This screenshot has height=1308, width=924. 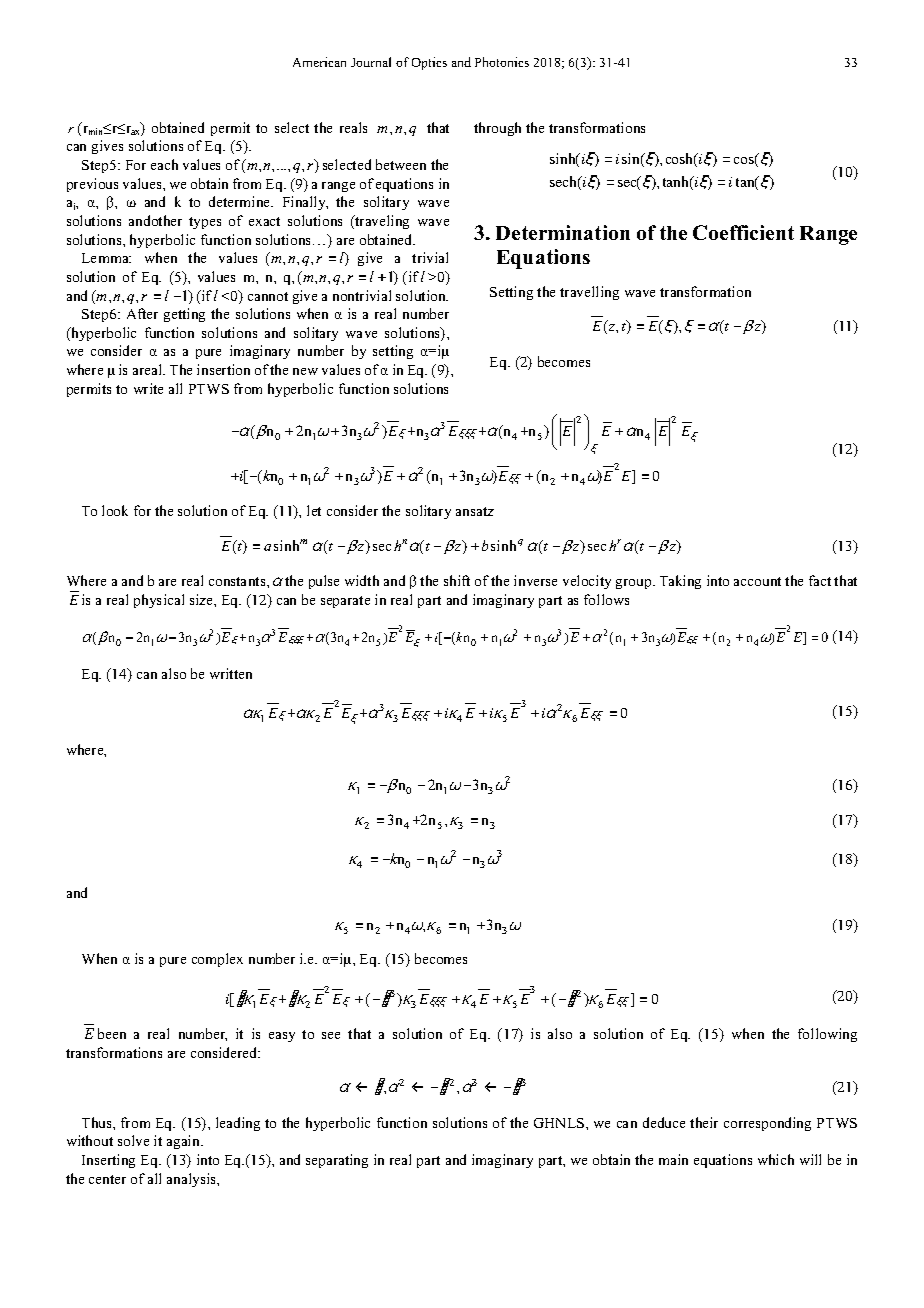 I want to click on Coefficient, so click(x=743, y=232).
